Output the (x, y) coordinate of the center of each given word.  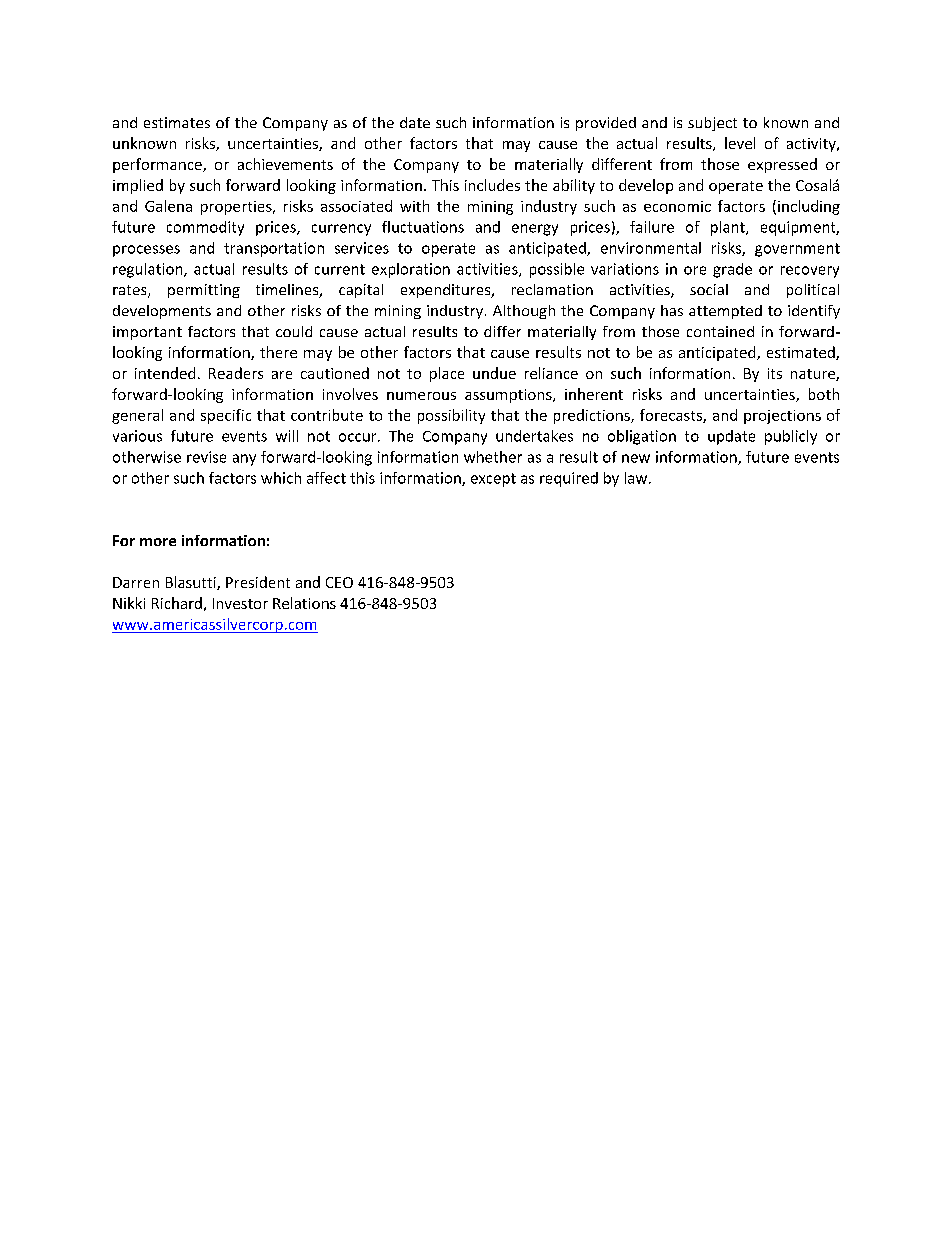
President (258, 582)
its (775, 373)
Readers (236, 373)
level (740, 143)
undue (494, 373)
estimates (177, 122)
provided (606, 124)
